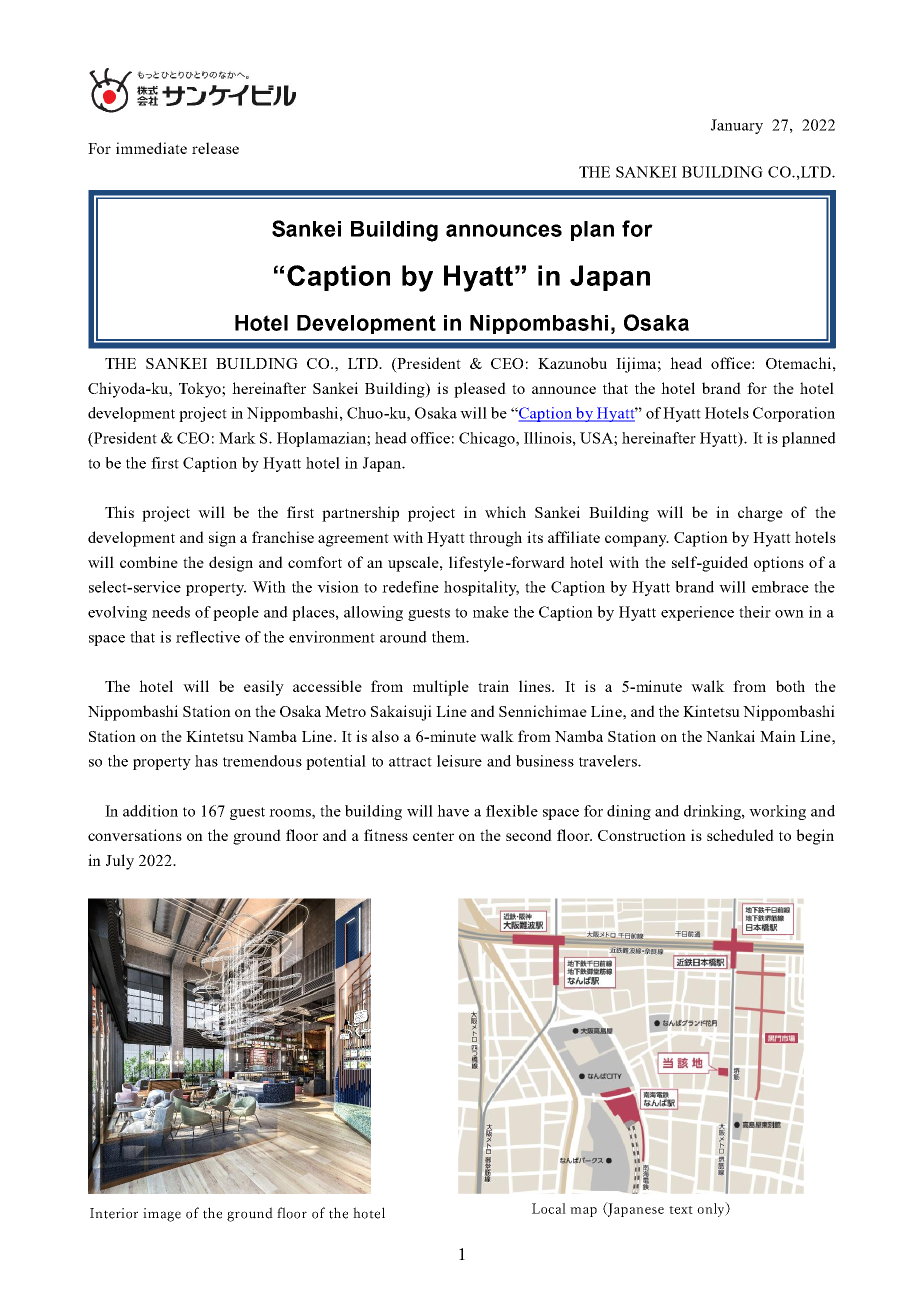 This page has width=924, height=1308. What do you see at coordinates (215, 148) in the page?
I see `release` at bounding box center [215, 148].
